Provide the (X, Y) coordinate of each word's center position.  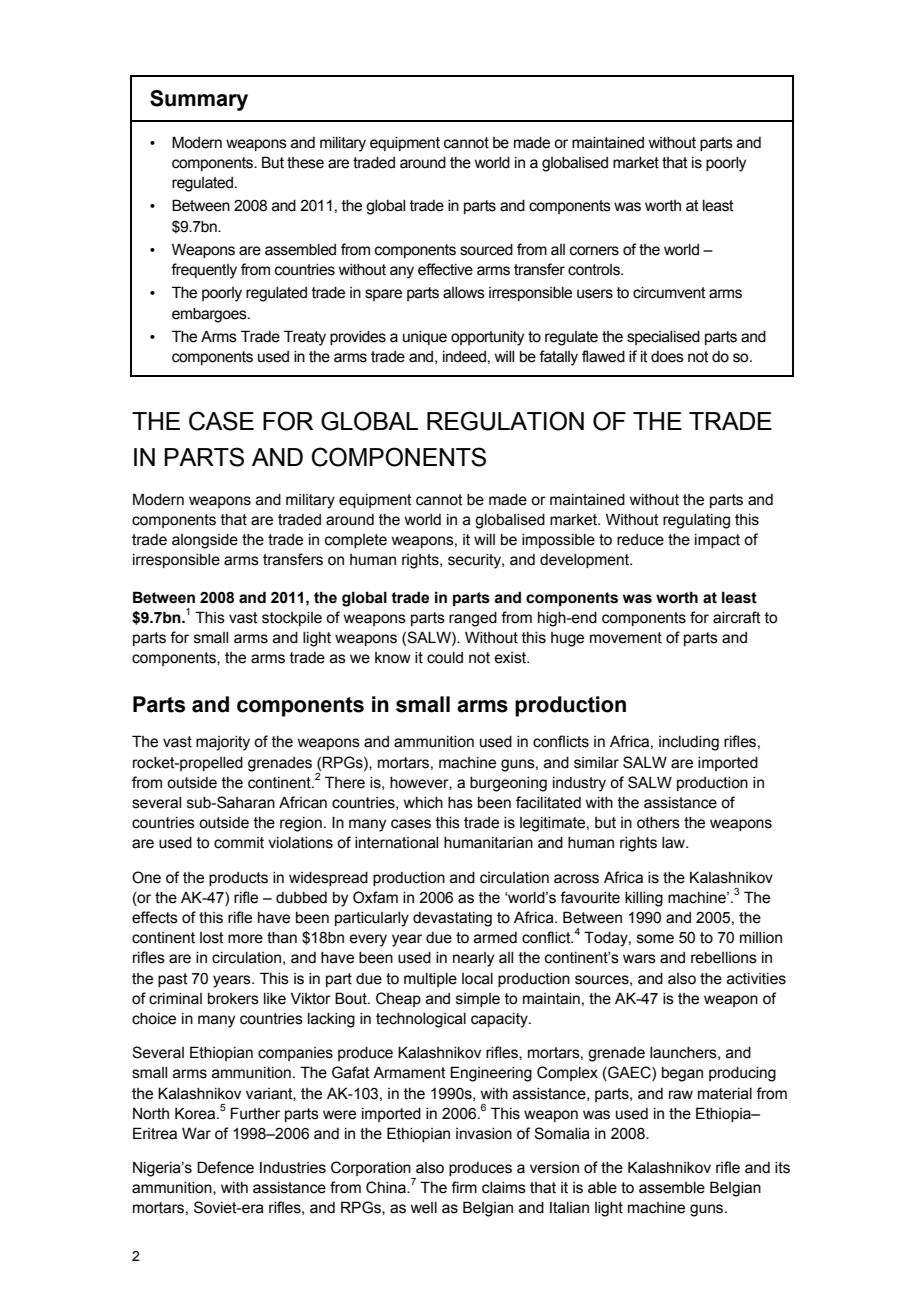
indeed (464, 357)
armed (495, 938)
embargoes (210, 315)
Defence (225, 1167)
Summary (199, 100)
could (445, 658)
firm (464, 1187)
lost (212, 938)
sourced (486, 250)
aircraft (737, 617)
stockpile (292, 619)
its (782, 1168)
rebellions (724, 958)
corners (594, 251)
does (667, 357)
